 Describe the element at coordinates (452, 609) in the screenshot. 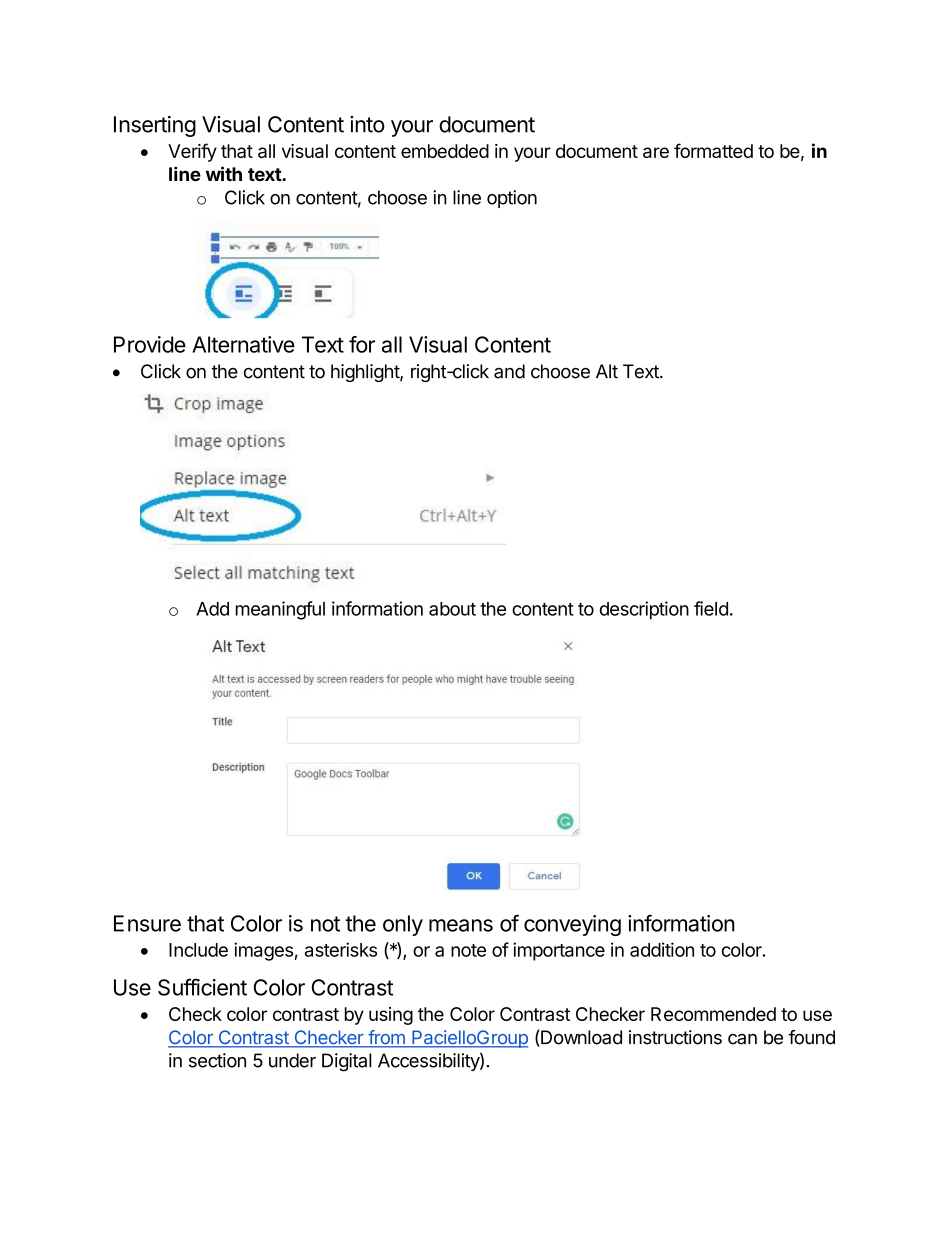

I see `about` at that location.
